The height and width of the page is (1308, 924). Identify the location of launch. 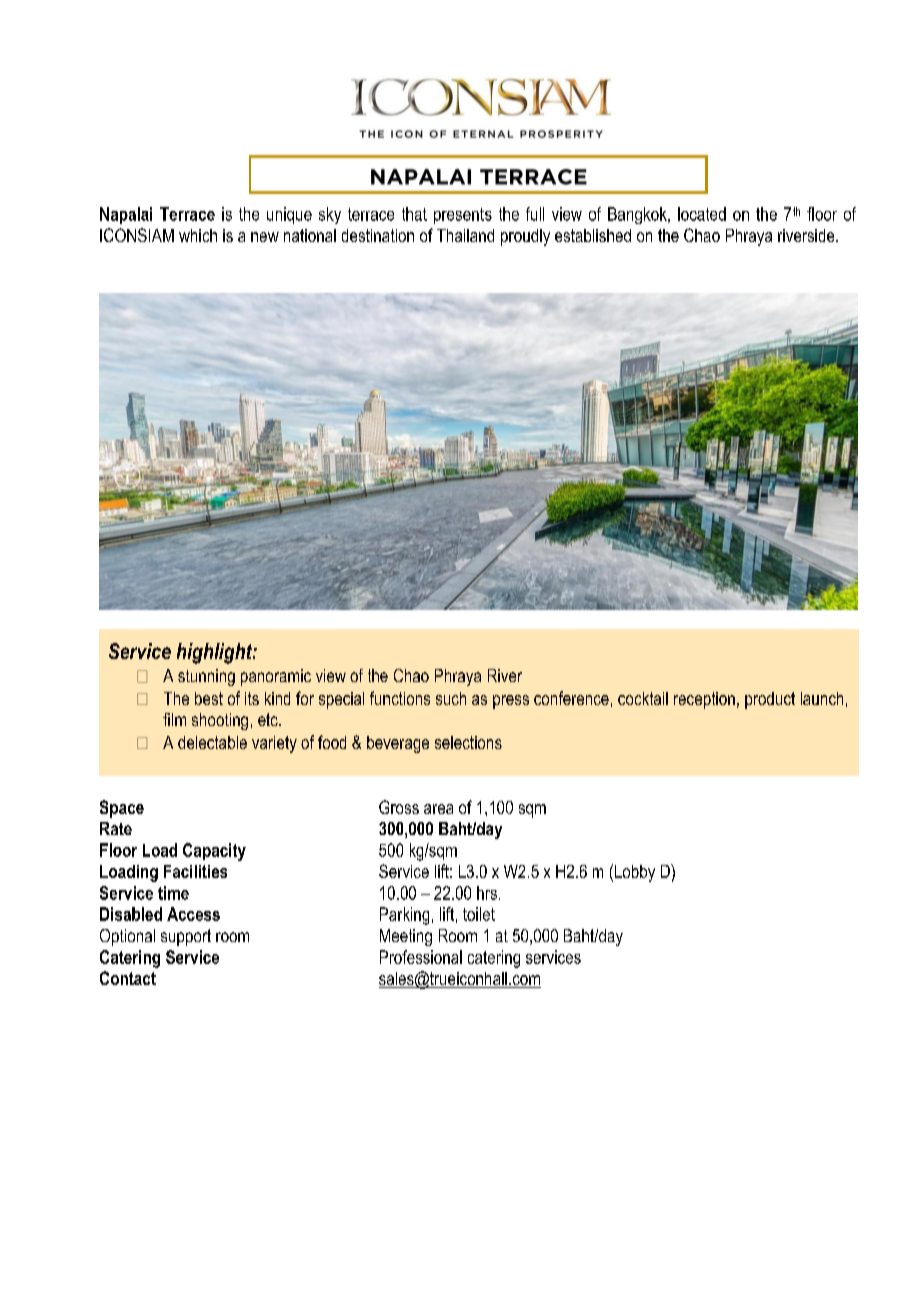
(822, 698).
